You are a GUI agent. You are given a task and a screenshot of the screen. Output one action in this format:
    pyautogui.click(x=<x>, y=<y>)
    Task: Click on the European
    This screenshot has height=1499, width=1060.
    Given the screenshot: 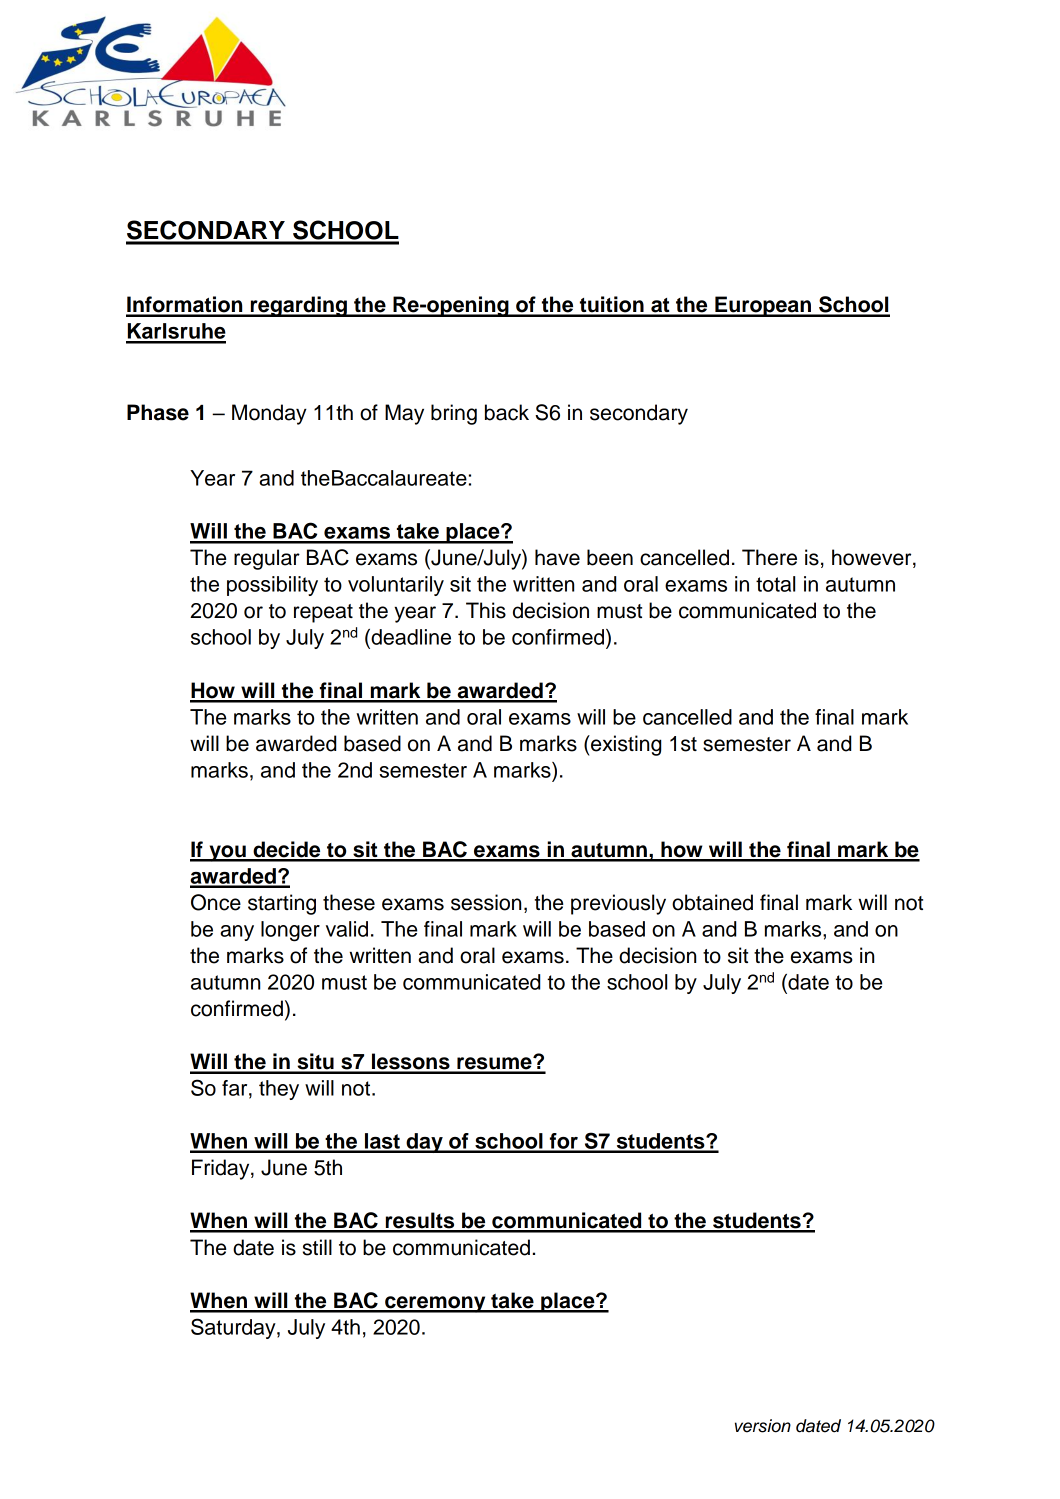 What is the action you would take?
    pyautogui.click(x=763, y=306)
